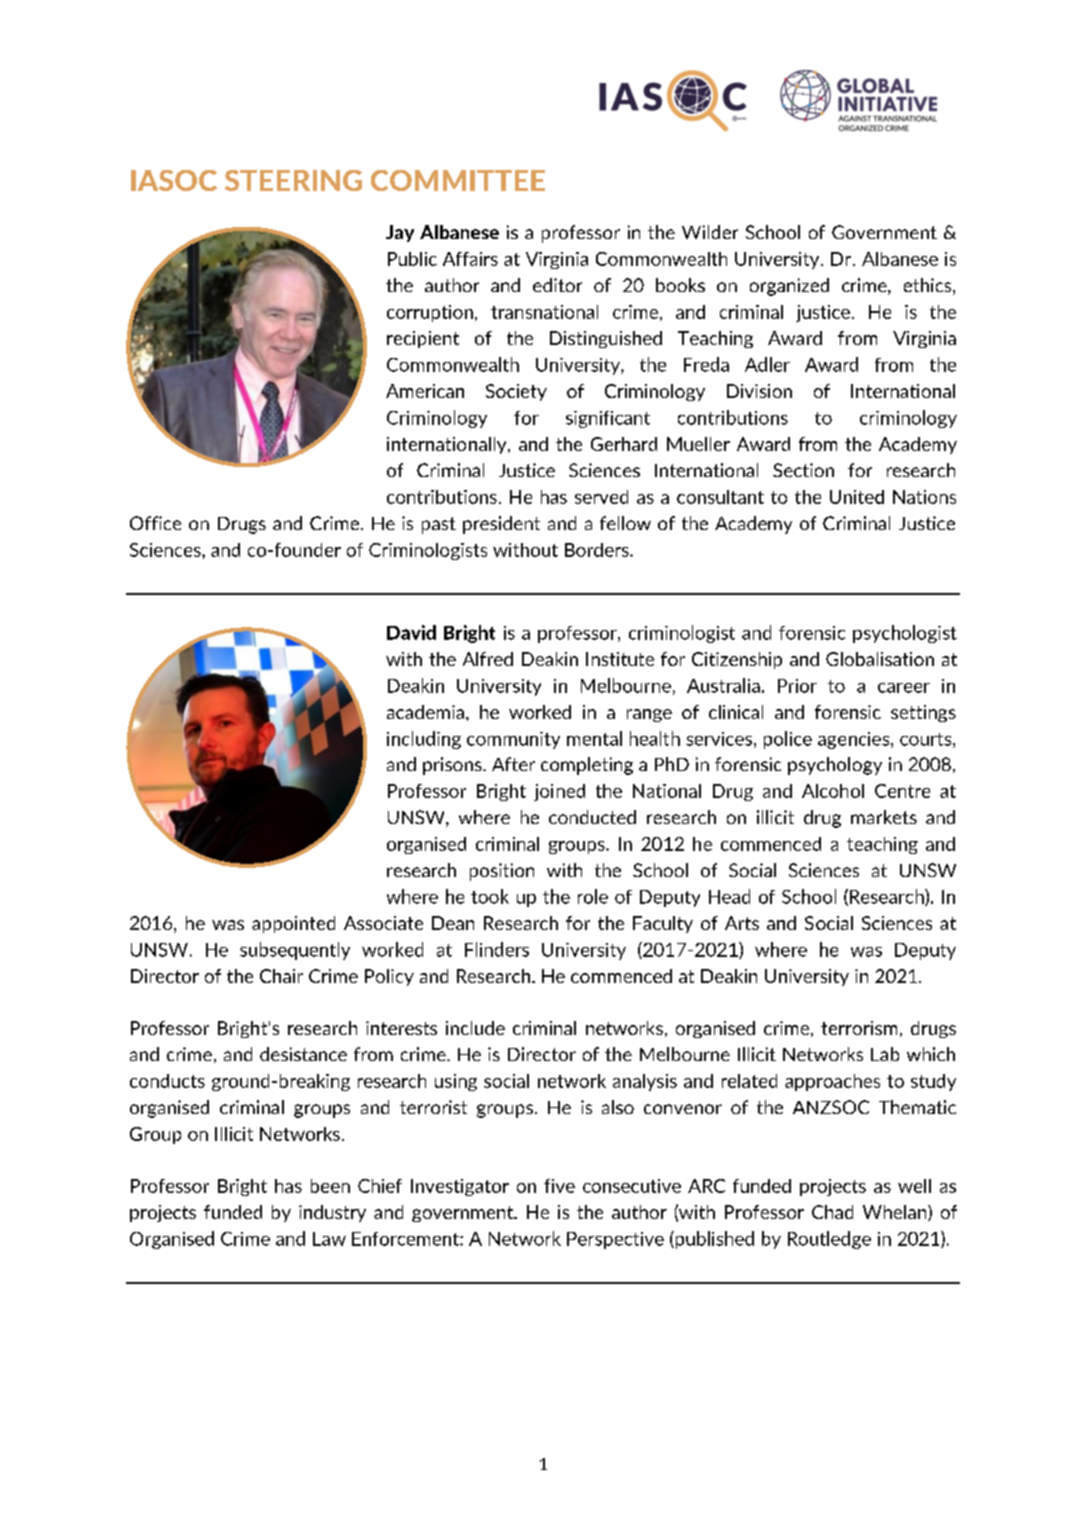  Describe the element at coordinates (458, 180) in the screenshot. I see `COMMITTEE` at that location.
